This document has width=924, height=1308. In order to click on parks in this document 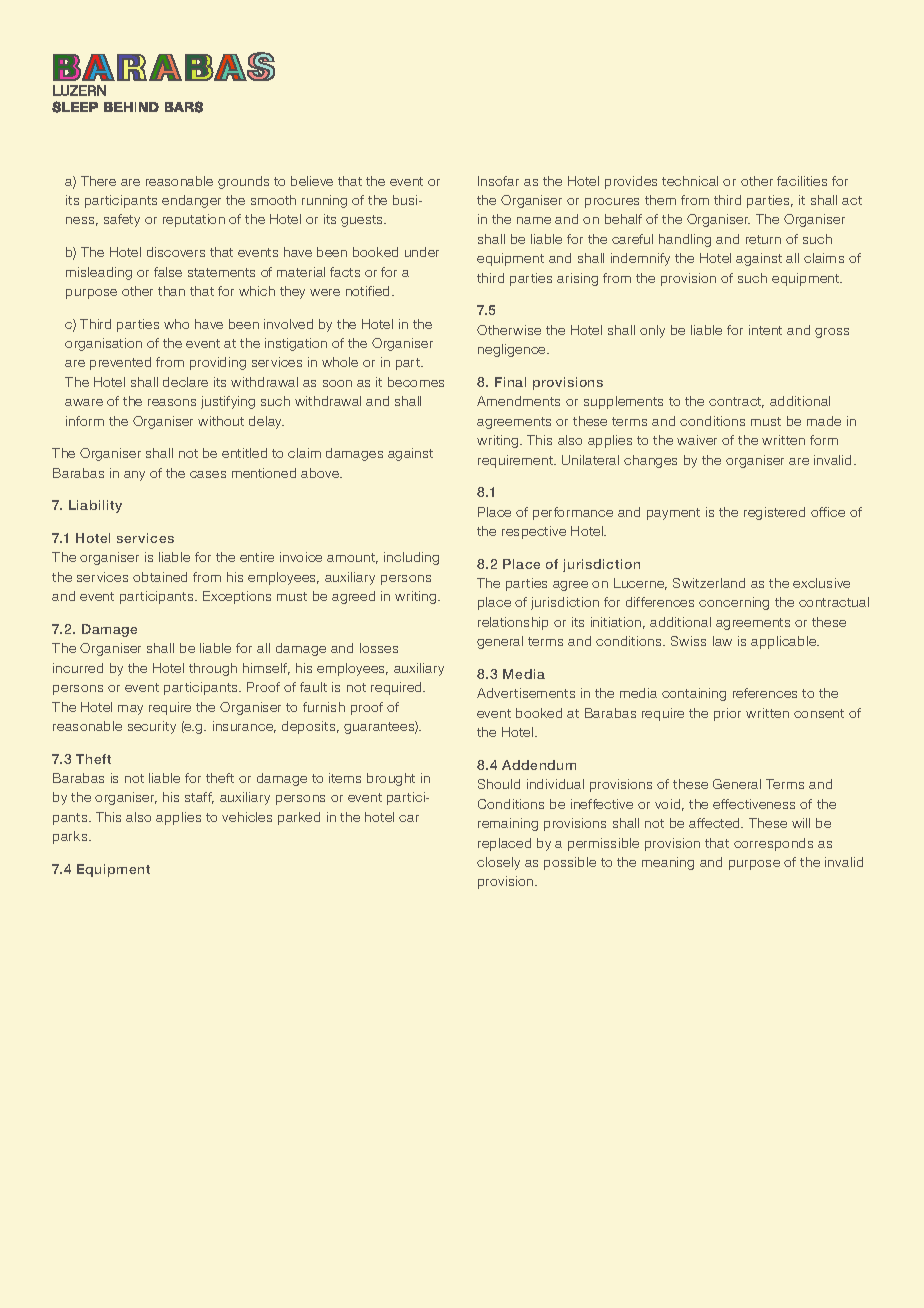, I will do `click(71, 837)`.
